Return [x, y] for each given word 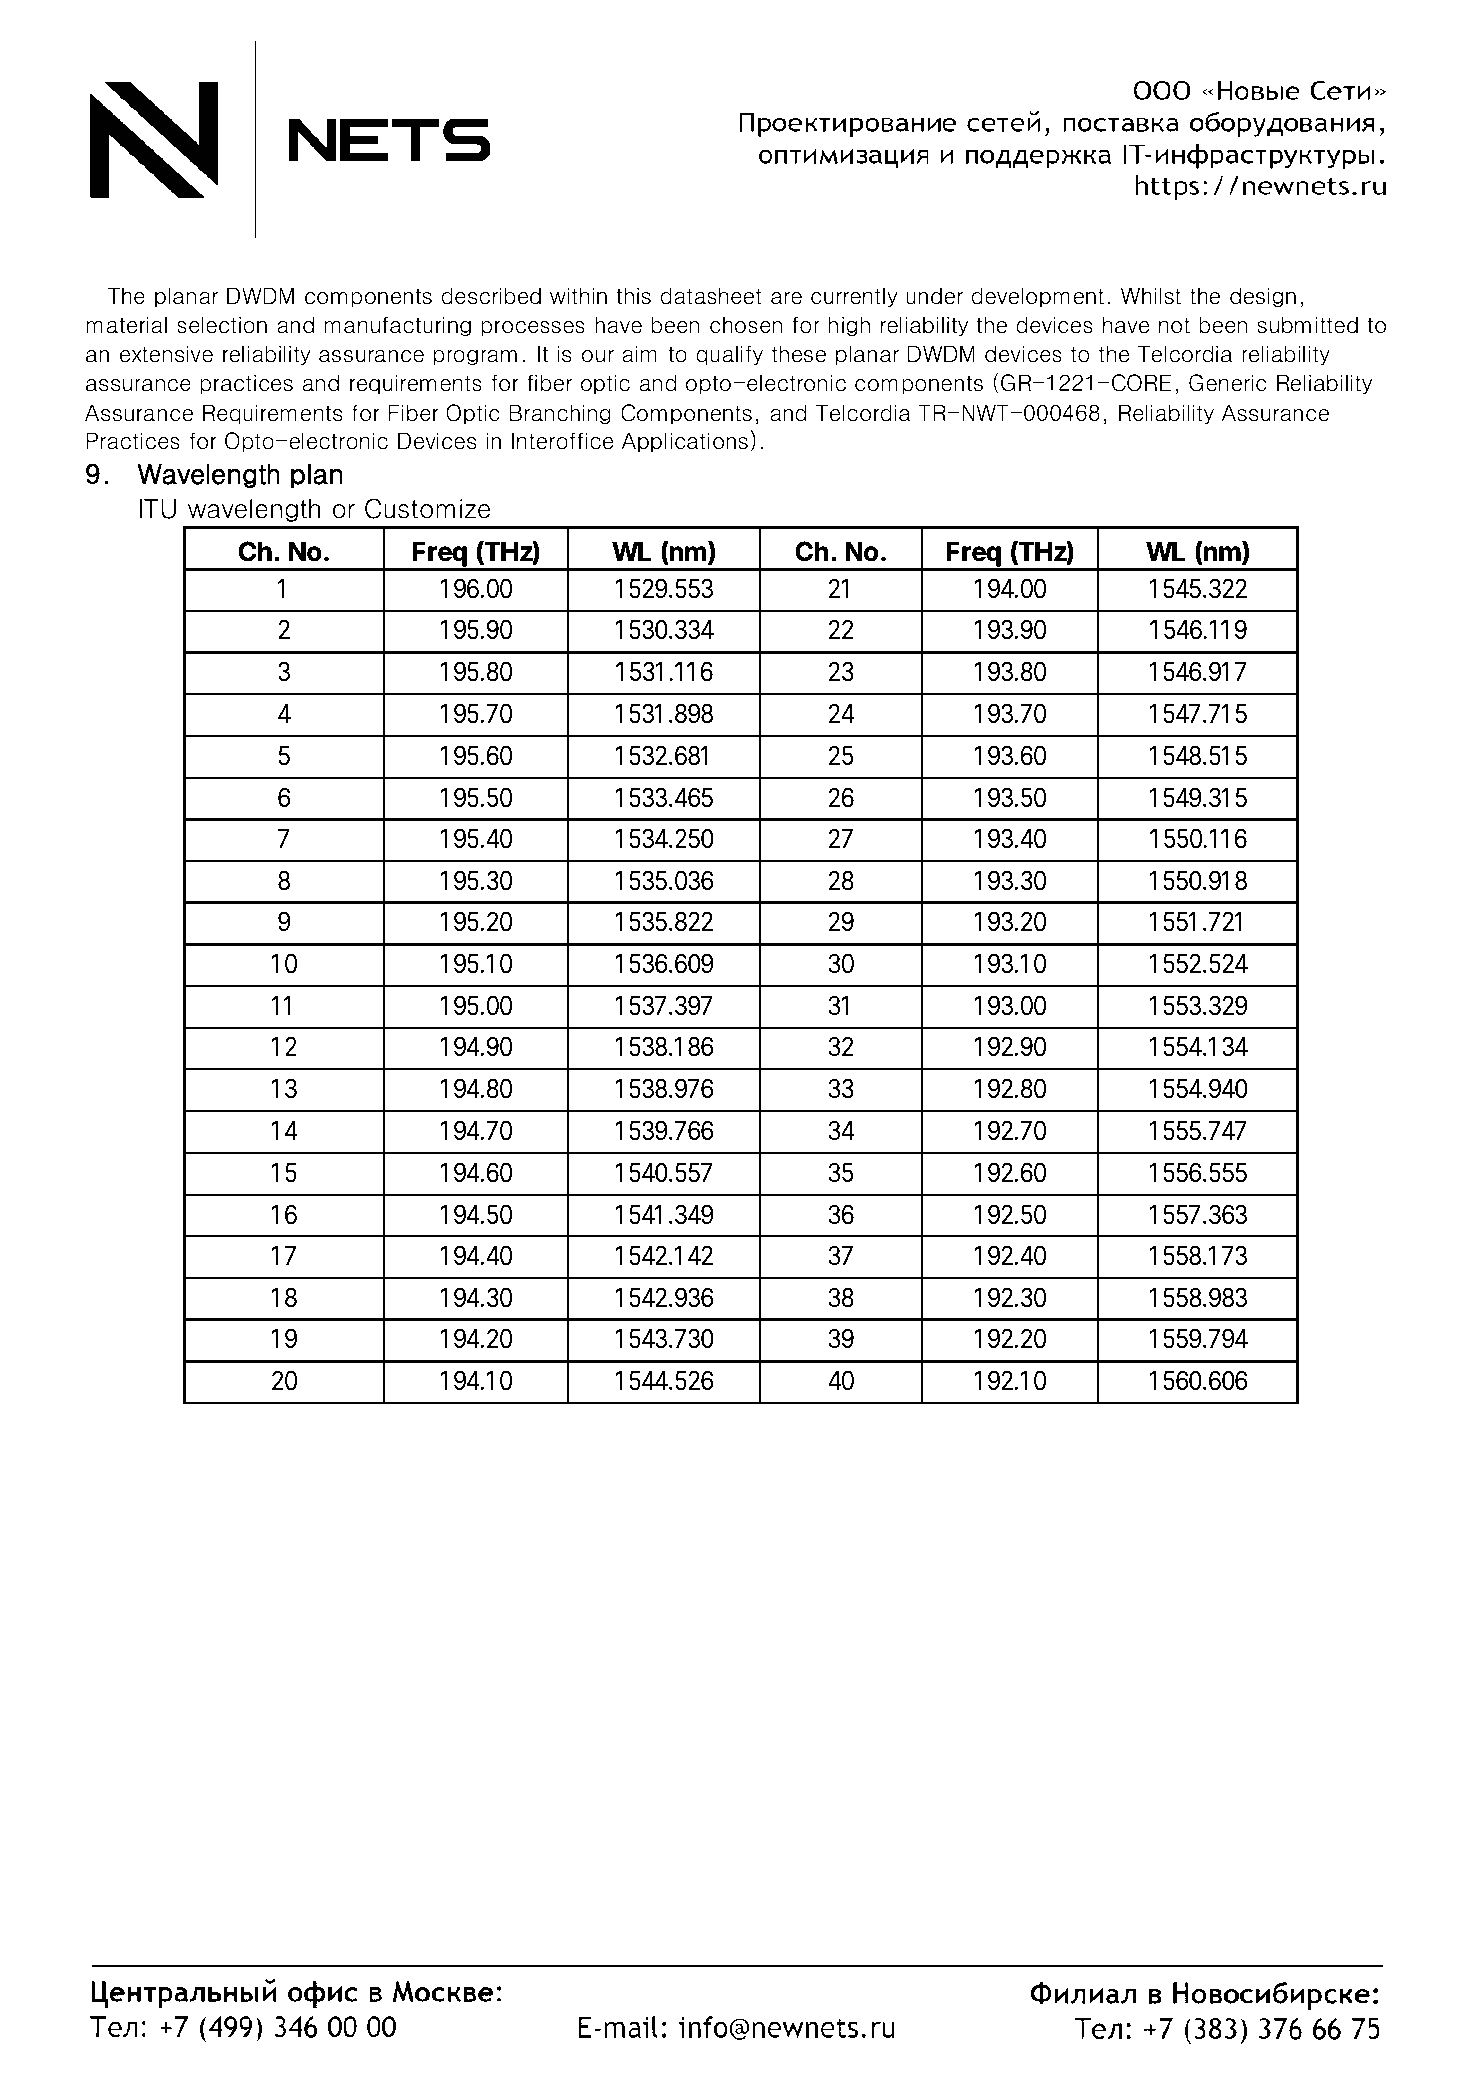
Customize [427, 508]
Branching [560, 414]
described [491, 296]
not [1174, 326]
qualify [729, 355]
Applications [685, 442]
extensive [166, 354]
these [799, 354]
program [475, 358]
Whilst [1151, 296]
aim [639, 354]
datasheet [711, 296]
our [598, 356]
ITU [158, 509]
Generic [1228, 383]
